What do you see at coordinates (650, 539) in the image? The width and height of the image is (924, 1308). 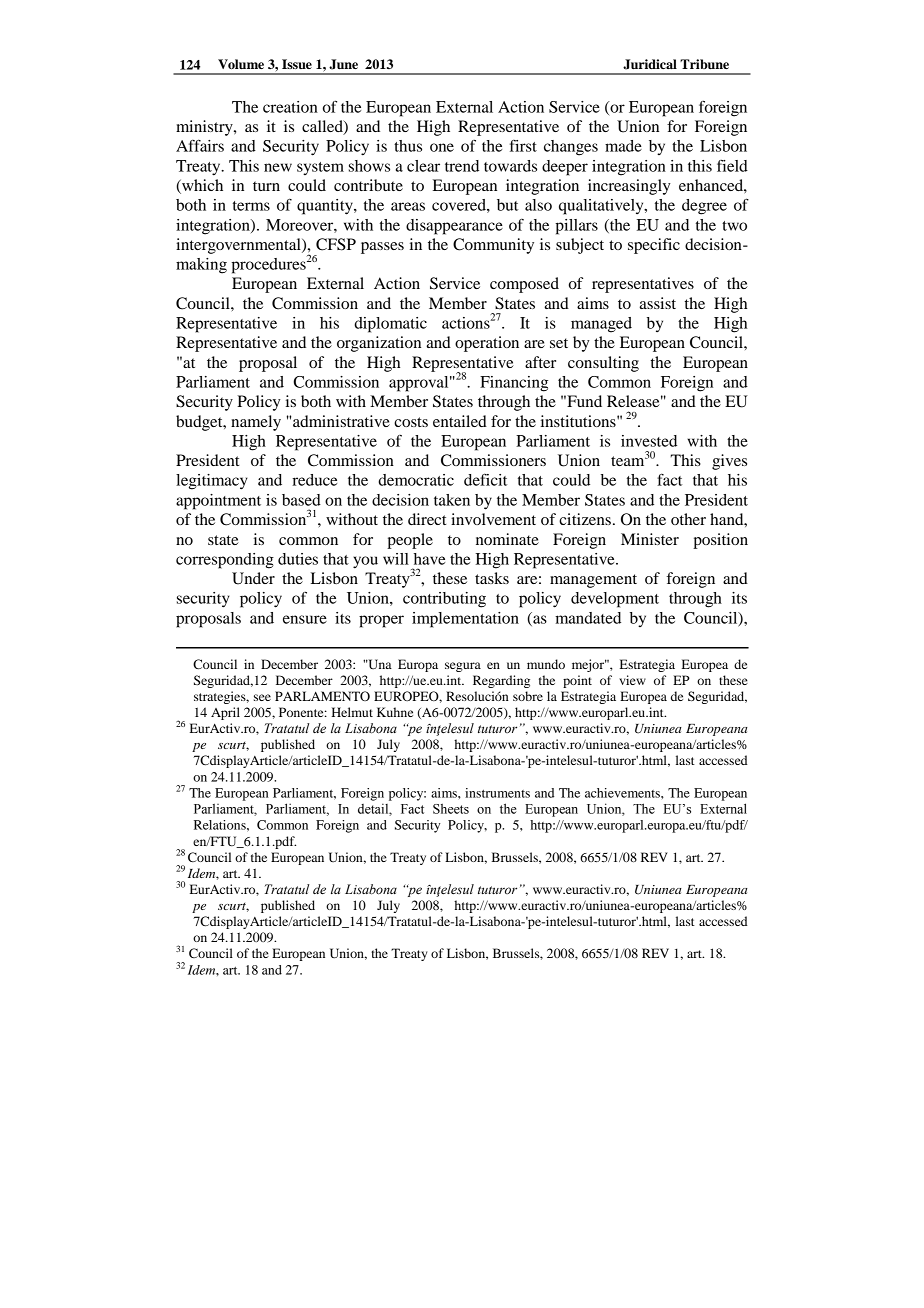 I see `Minister` at bounding box center [650, 539].
